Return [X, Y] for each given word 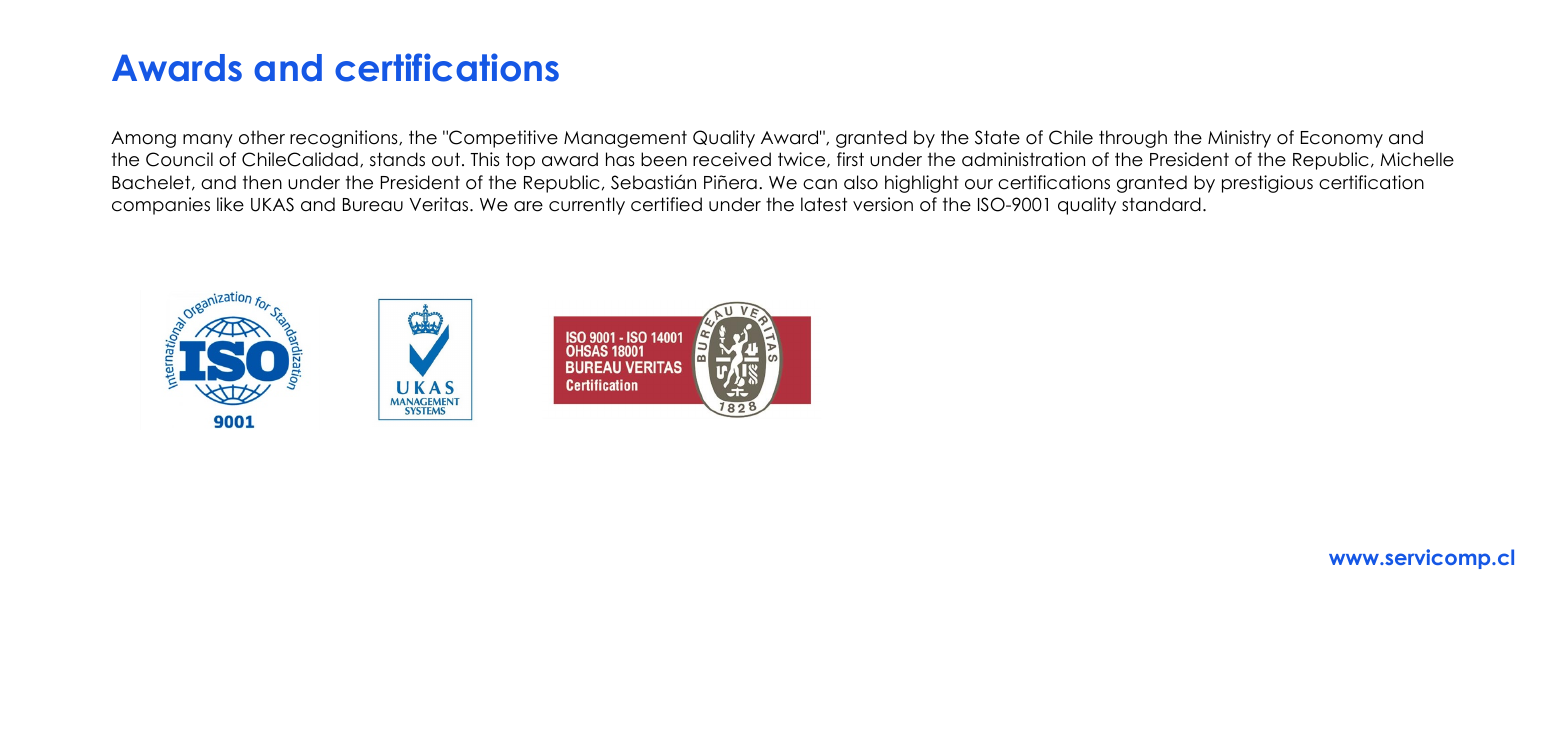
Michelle [1417, 159]
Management [625, 139]
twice [803, 160]
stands [397, 159]
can [820, 184]
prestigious [1267, 184]
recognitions [345, 139]
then [262, 182]
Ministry [1239, 139]
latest [824, 204]
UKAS [272, 204]
